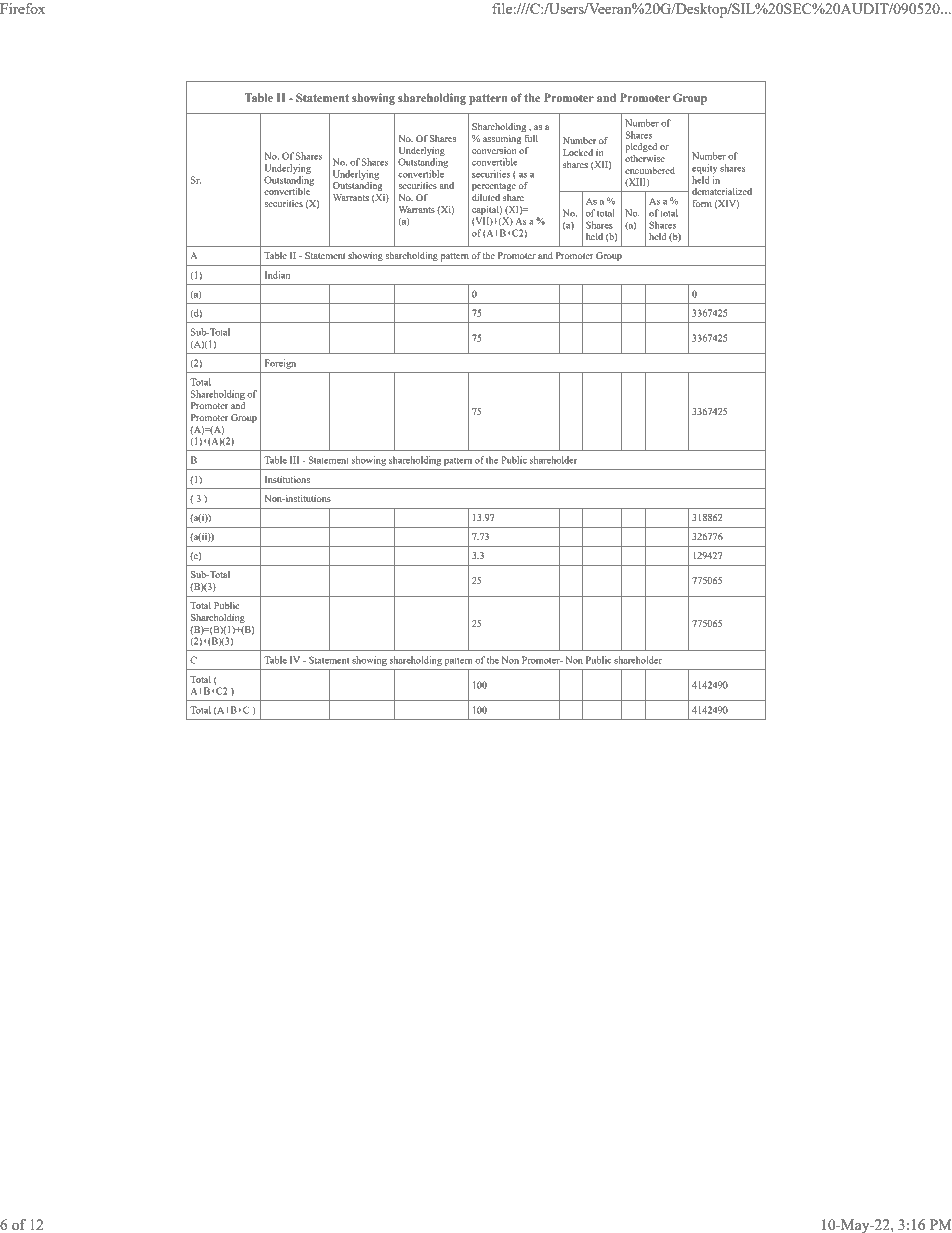  What do you see at coordinates (495, 149) in the page?
I see `conversion` at bounding box center [495, 149].
